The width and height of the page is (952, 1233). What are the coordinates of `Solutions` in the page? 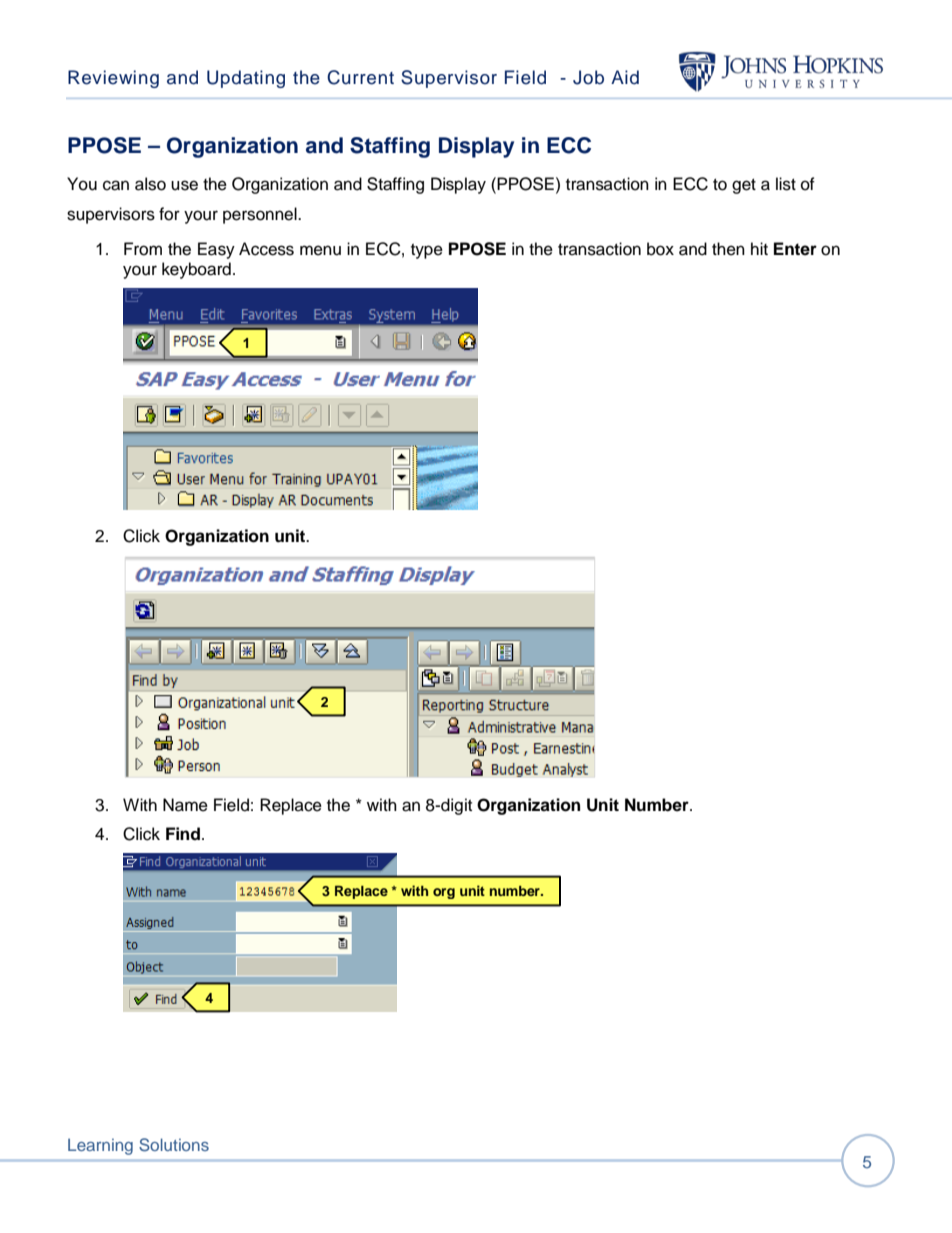 It's located at (174, 1145).
